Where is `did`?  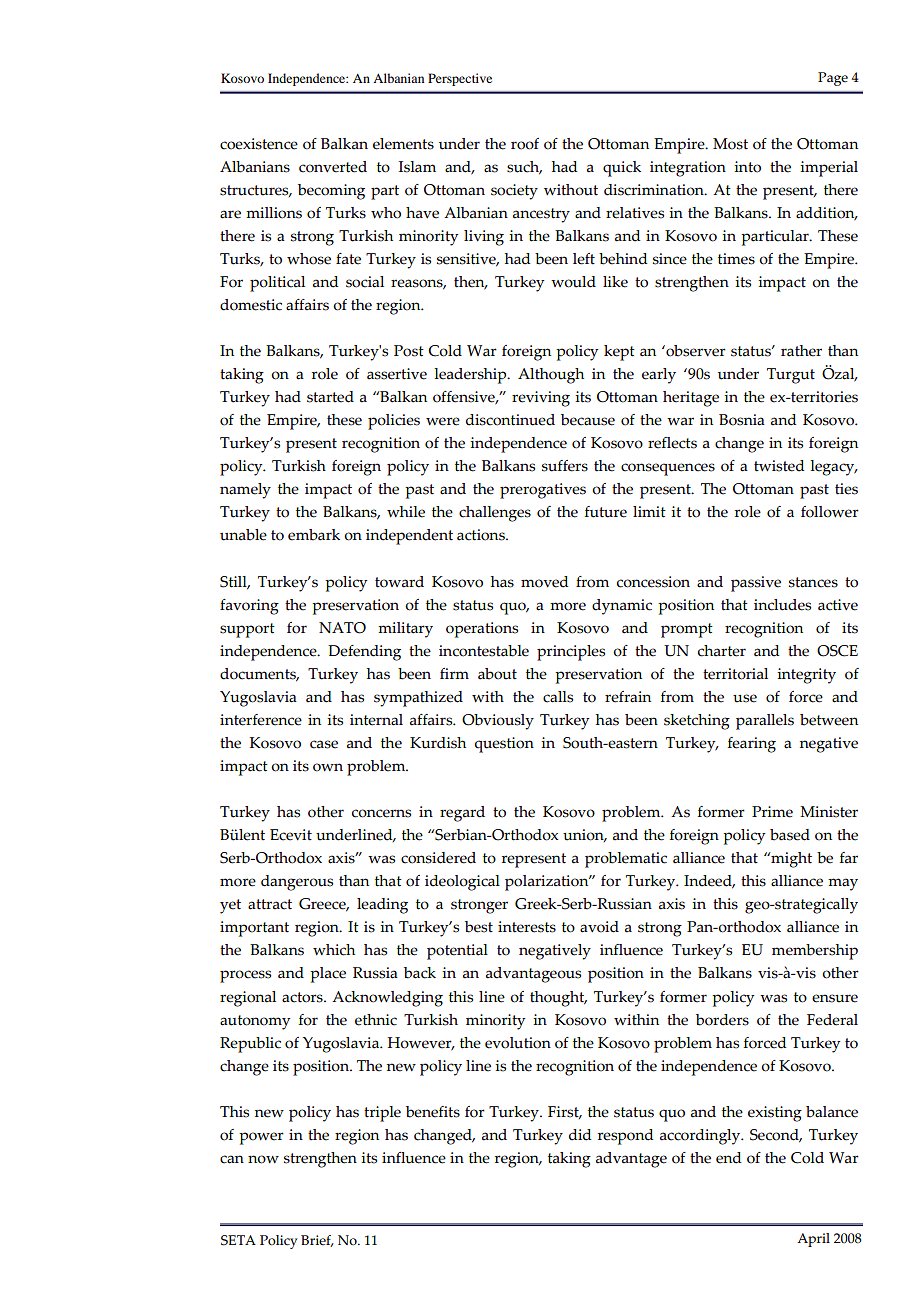
did is located at coordinates (580, 1135).
